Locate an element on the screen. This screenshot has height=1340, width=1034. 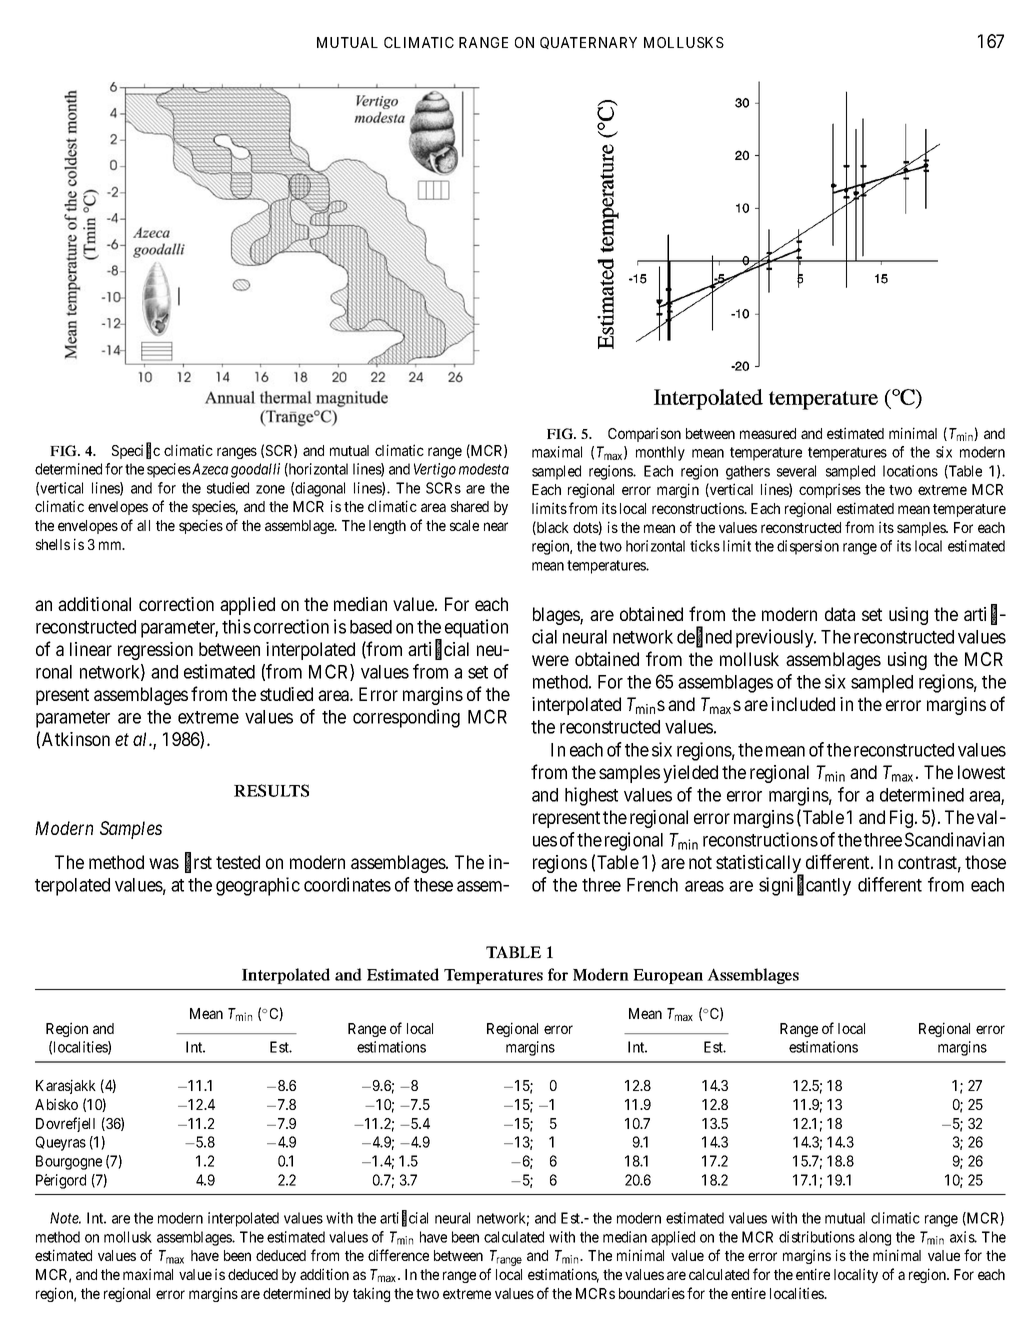
taking is located at coordinates (371, 1294).
